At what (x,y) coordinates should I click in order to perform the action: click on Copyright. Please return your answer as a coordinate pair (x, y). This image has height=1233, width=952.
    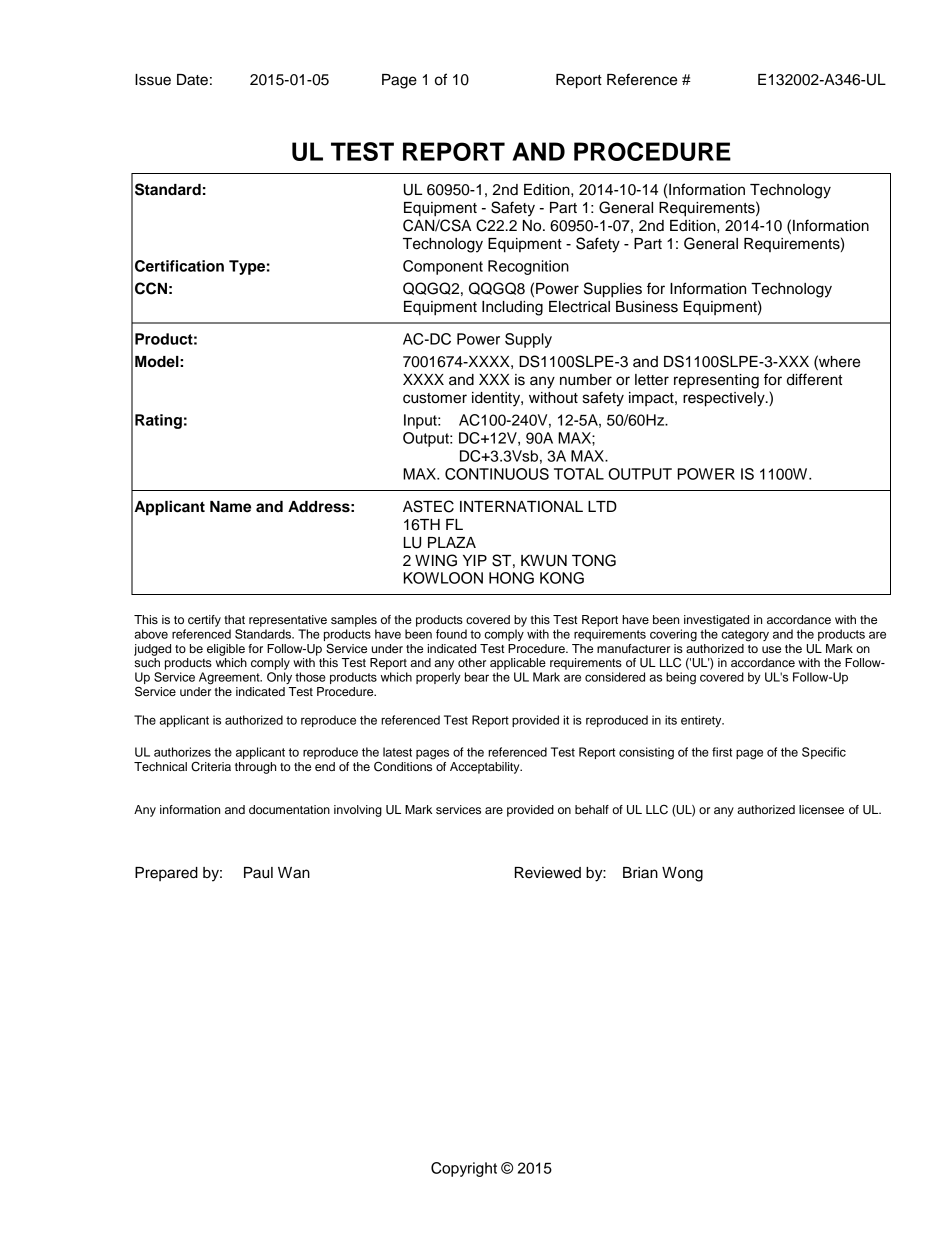
    Looking at the image, I should click on (464, 1169).
